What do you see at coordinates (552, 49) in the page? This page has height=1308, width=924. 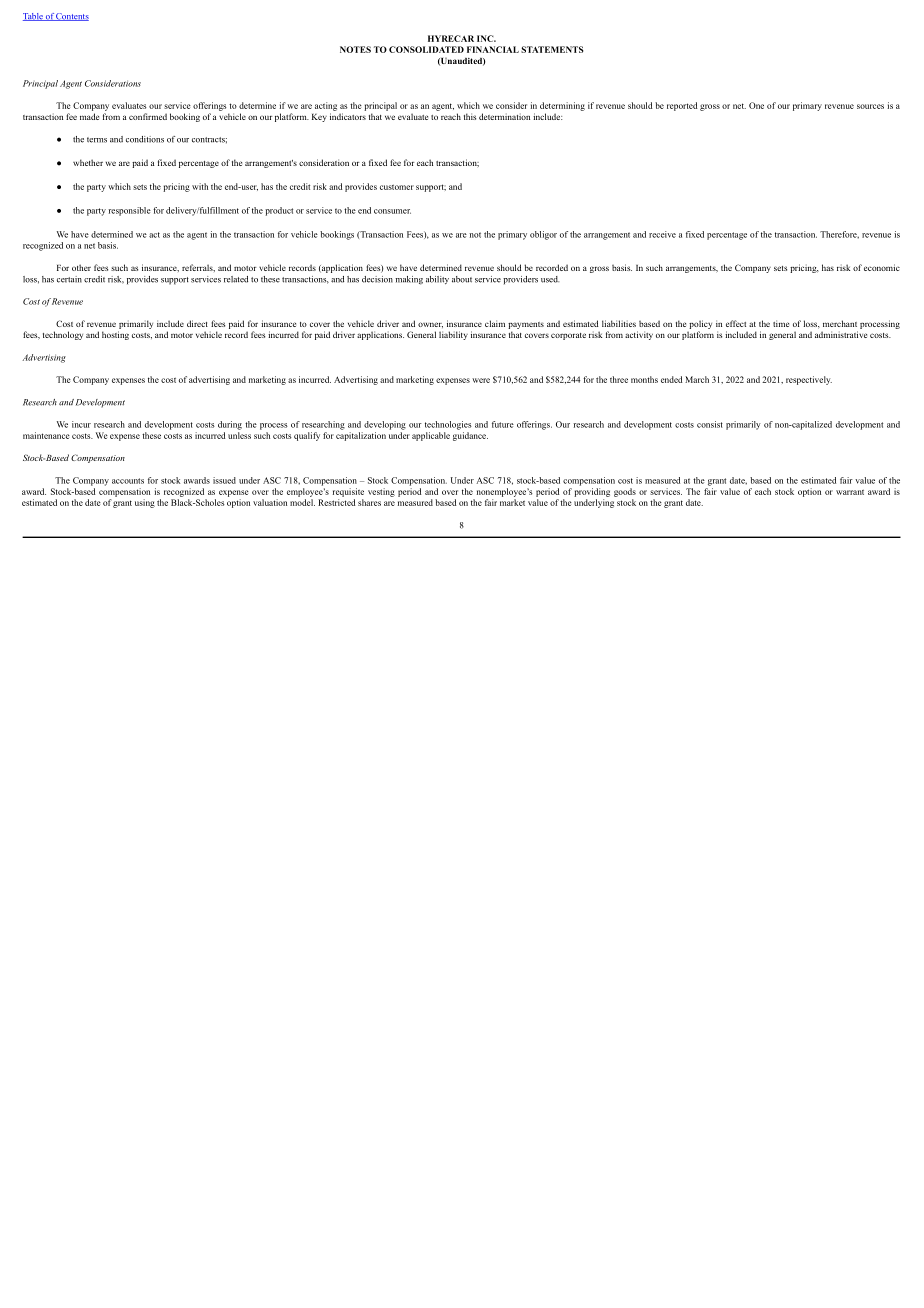 I see `STATEMENTS` at bounding box center [552, 49].
